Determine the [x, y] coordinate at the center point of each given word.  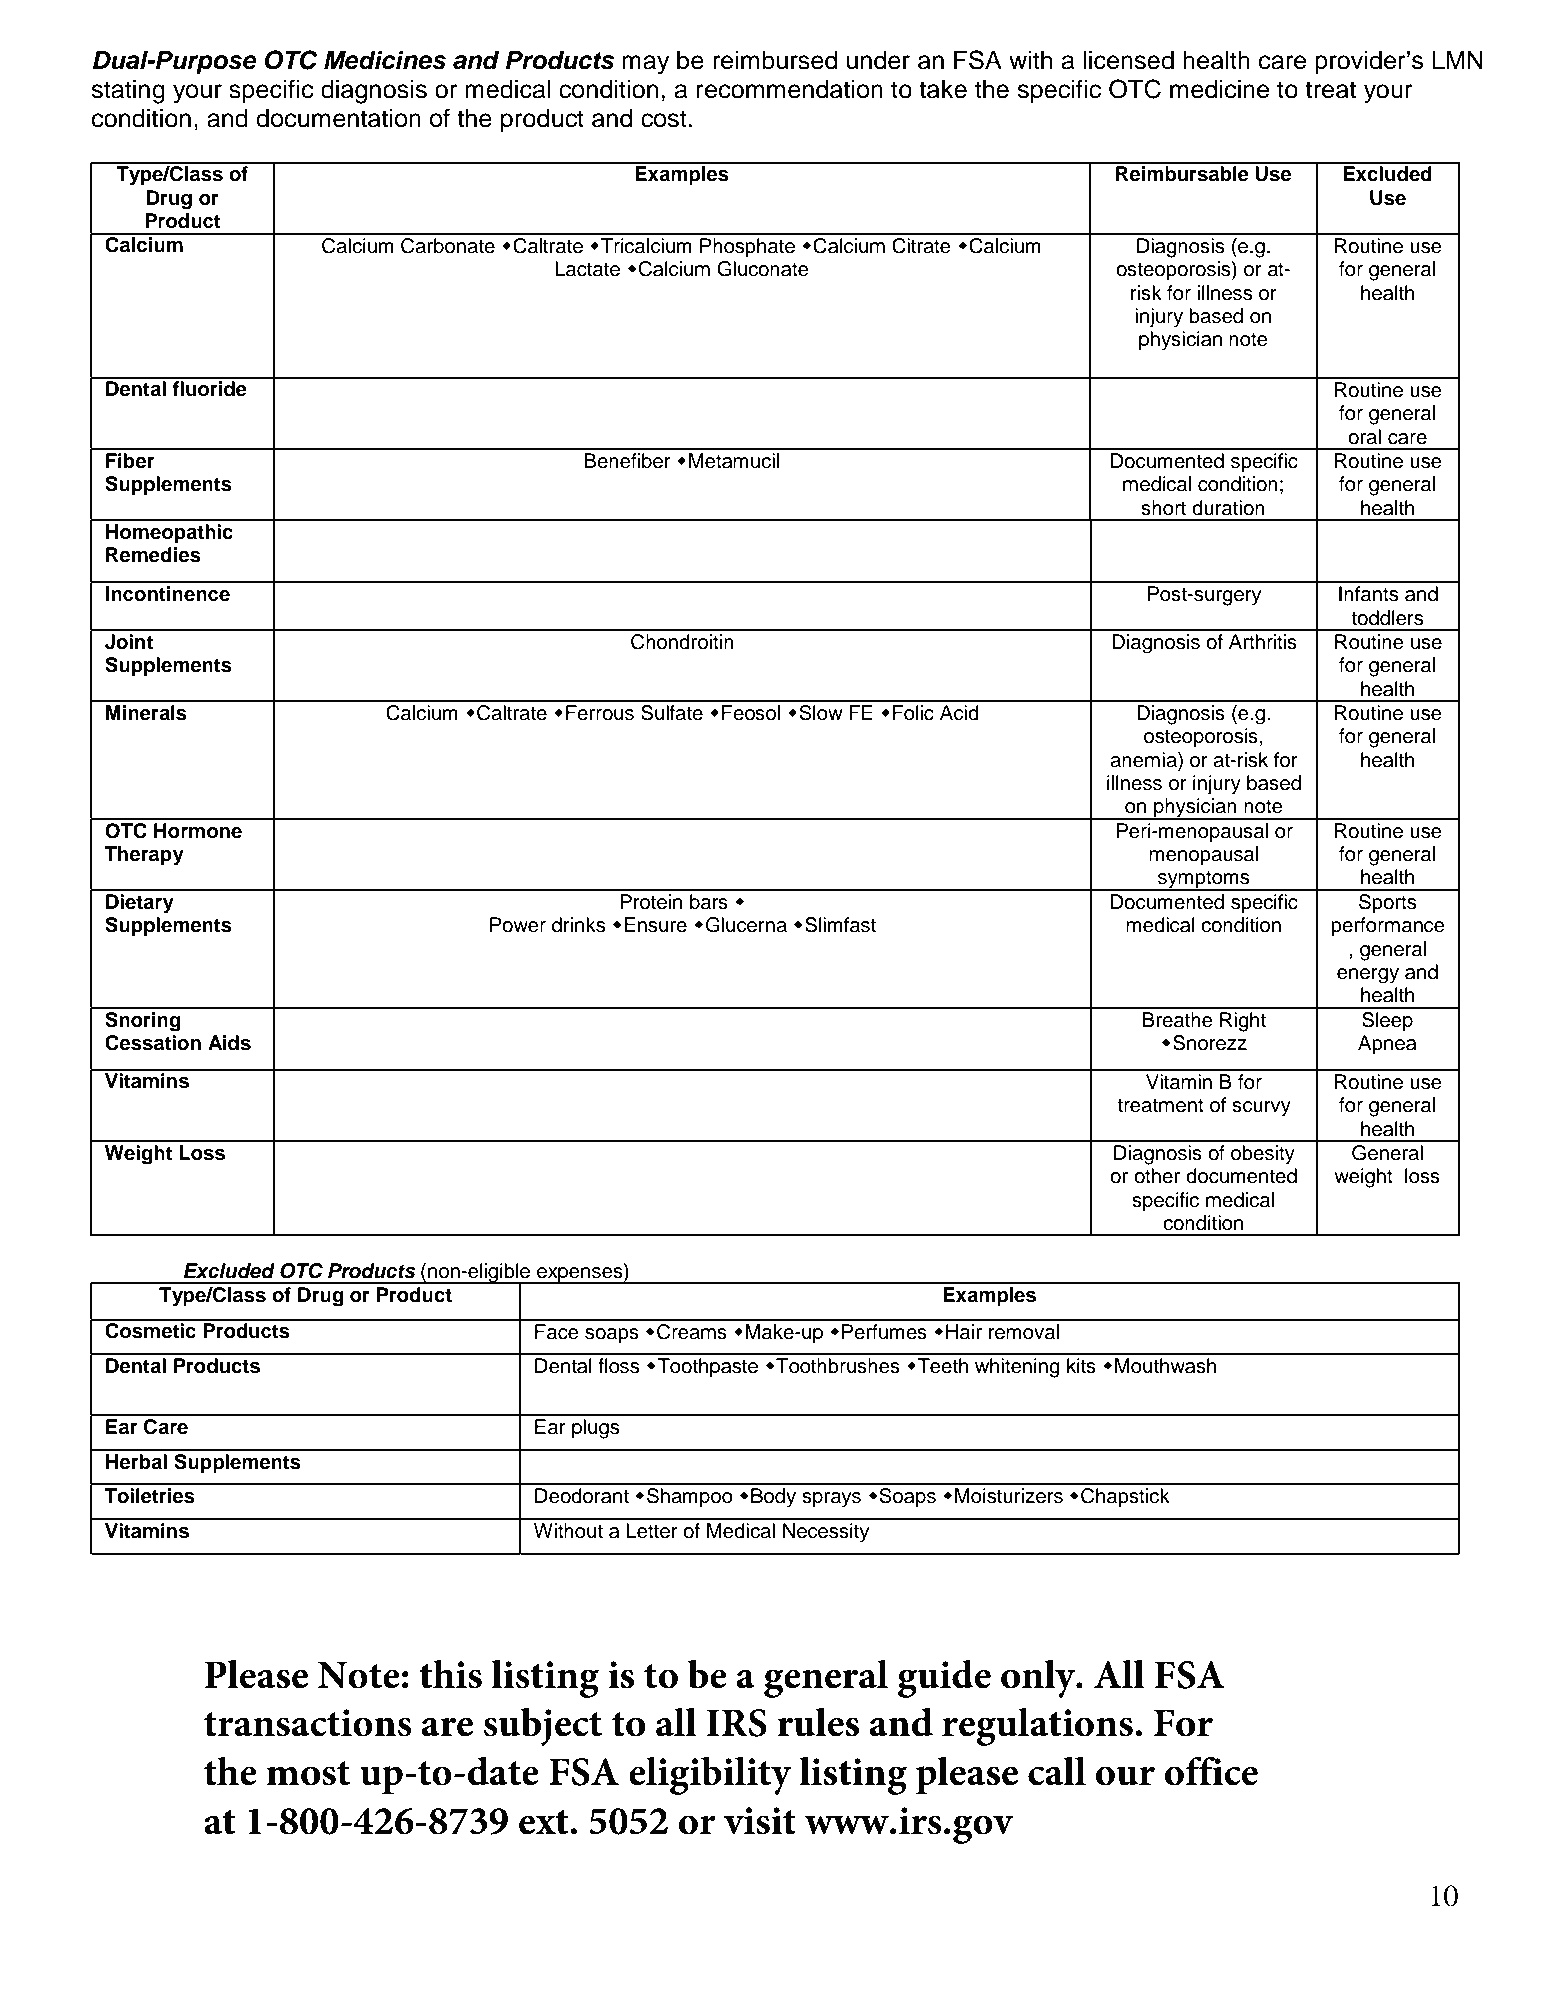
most [308, 1773]
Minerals [146, 713]
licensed [1128, 60]
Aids [229, 1043]
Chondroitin [682, 642]
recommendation [790, 89]
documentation [338, 118]
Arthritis [1263, 642]
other [1157, 1176]
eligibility [710, 1775]
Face [557, 1332]
